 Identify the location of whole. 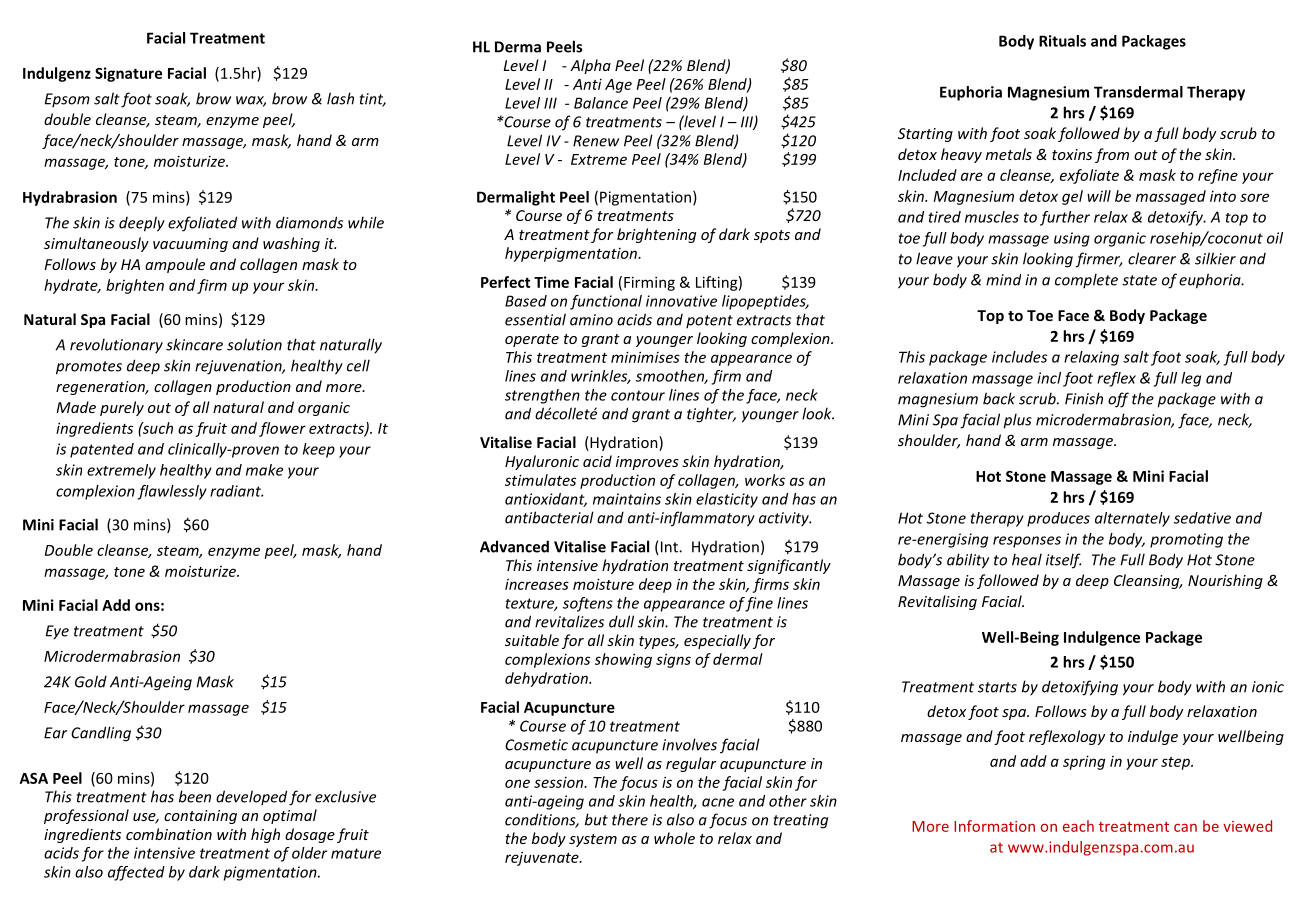
(674, 838).
